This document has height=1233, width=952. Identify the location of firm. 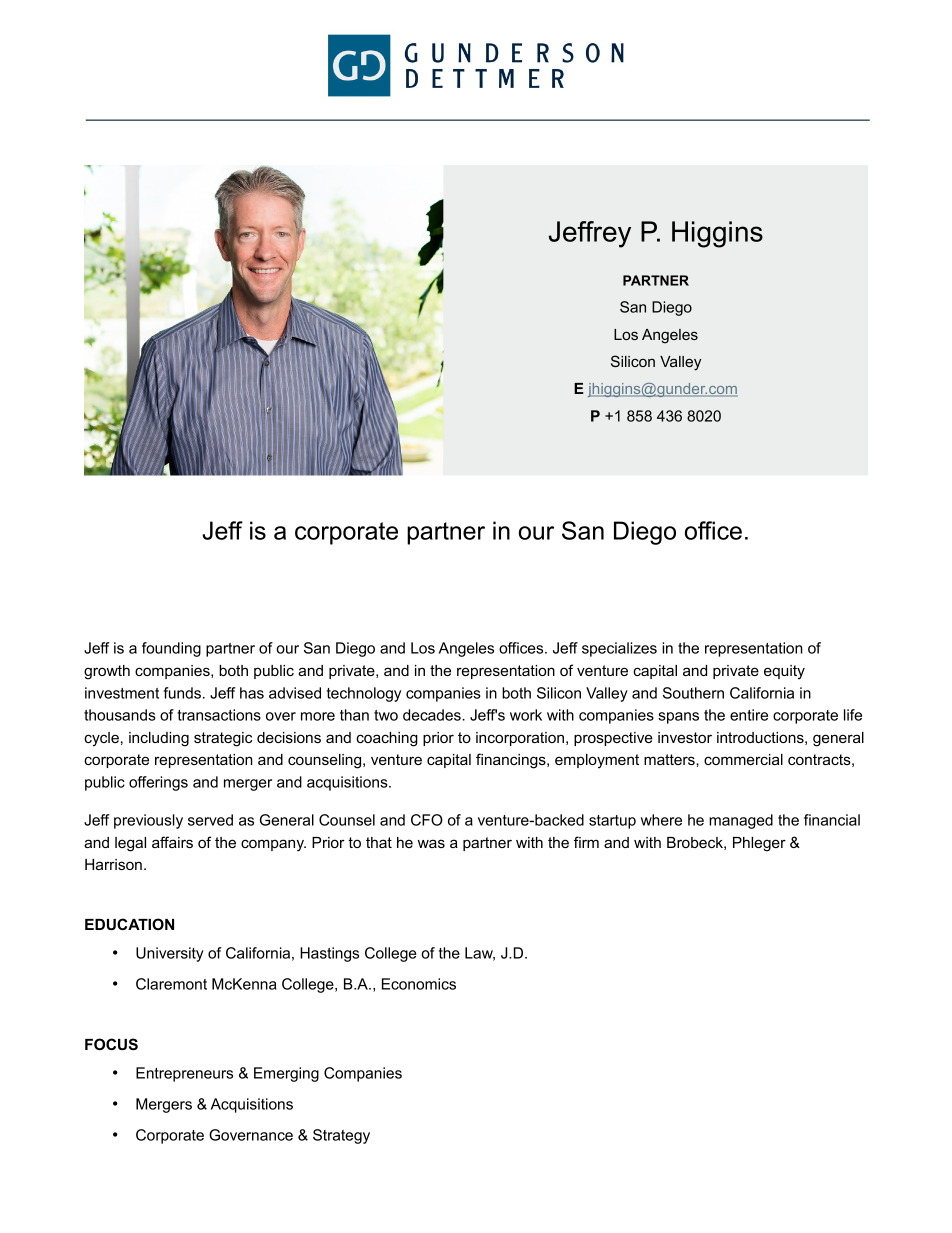
(586, 842).
